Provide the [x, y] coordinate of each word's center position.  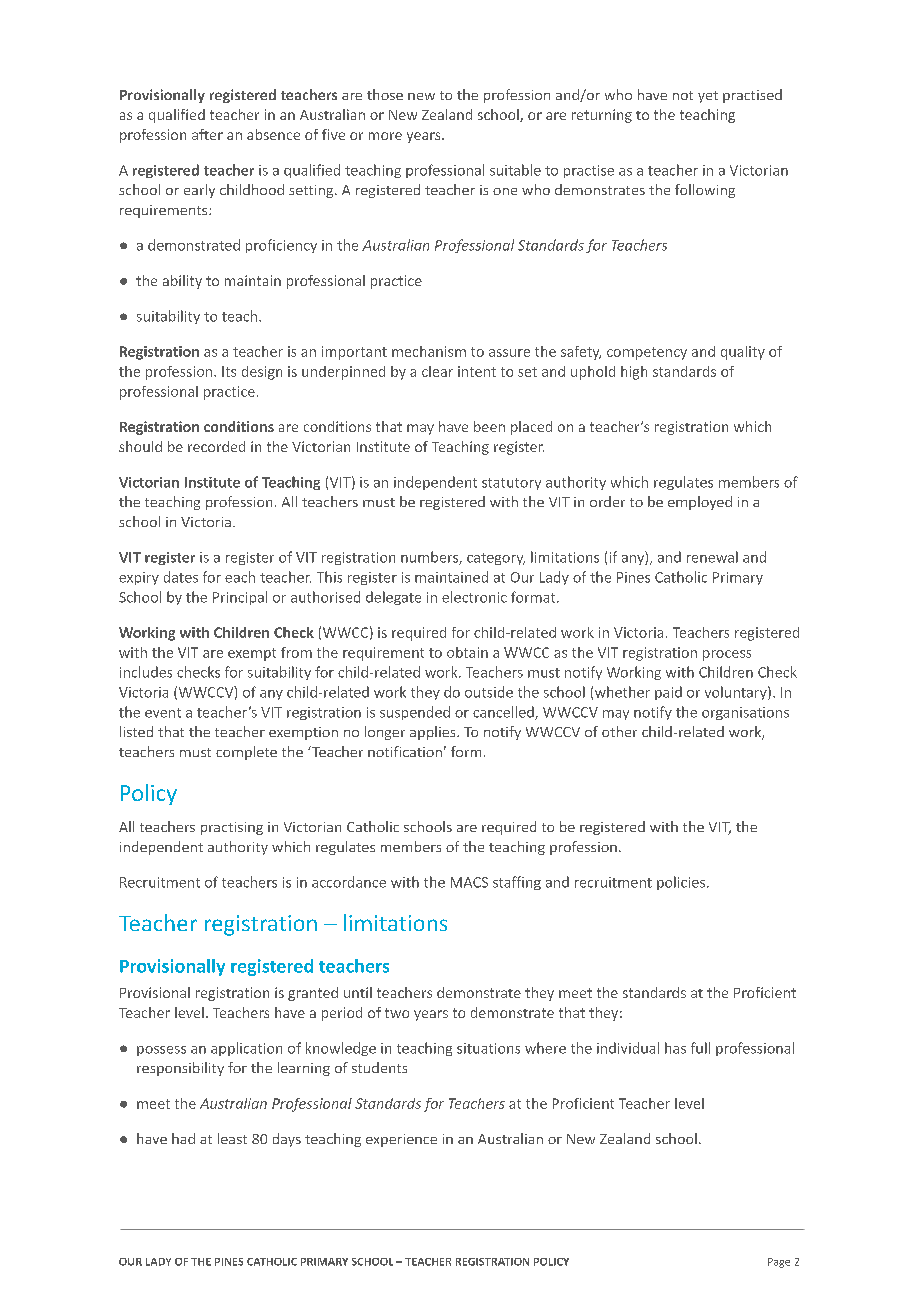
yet [708, 97]
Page [779, 1263]
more [385, 136]
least [232, 1138]
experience [401, 1140]
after [207, 134]
